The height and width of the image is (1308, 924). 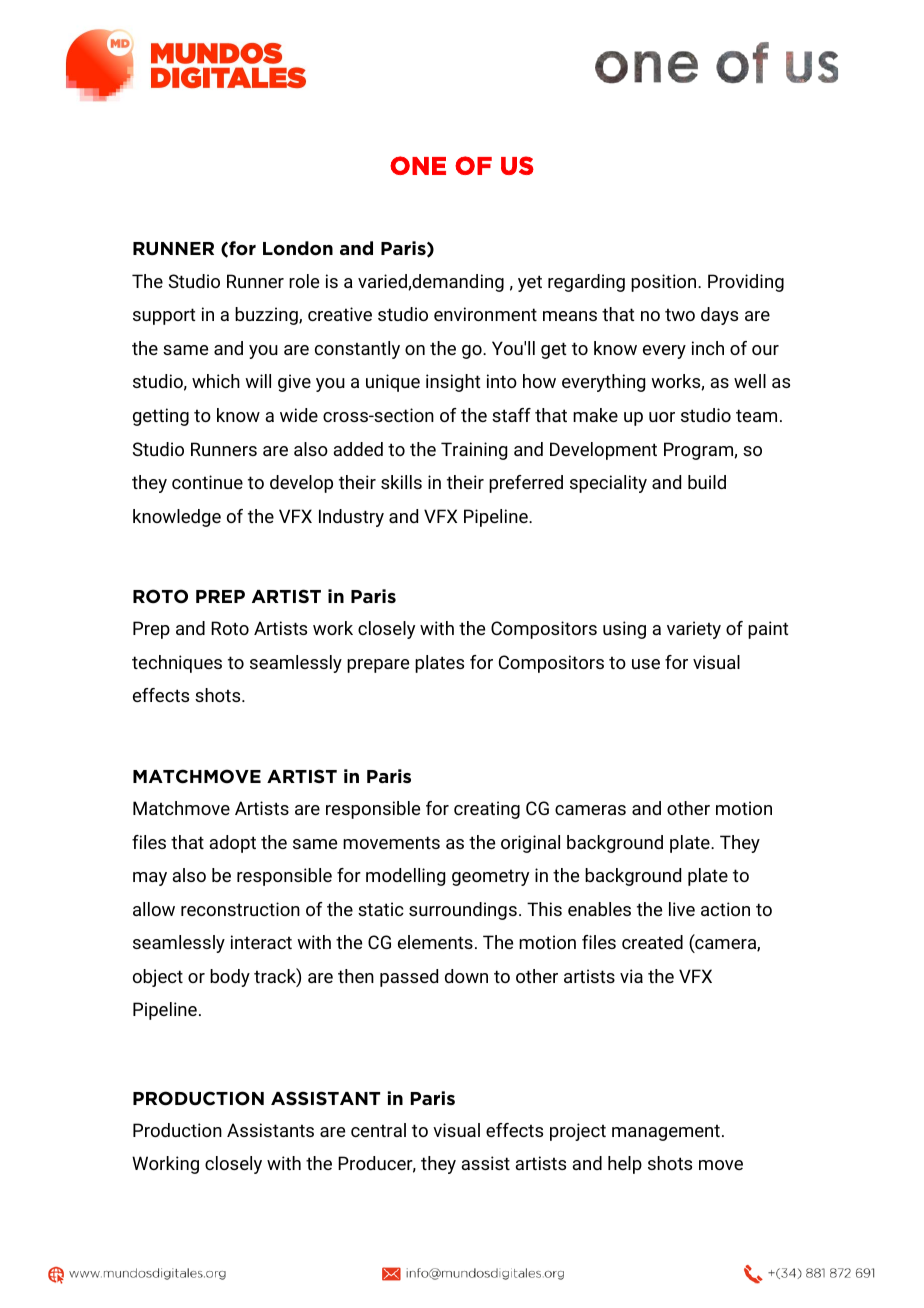 I want to click on management, so click(x=666, y=1132).
